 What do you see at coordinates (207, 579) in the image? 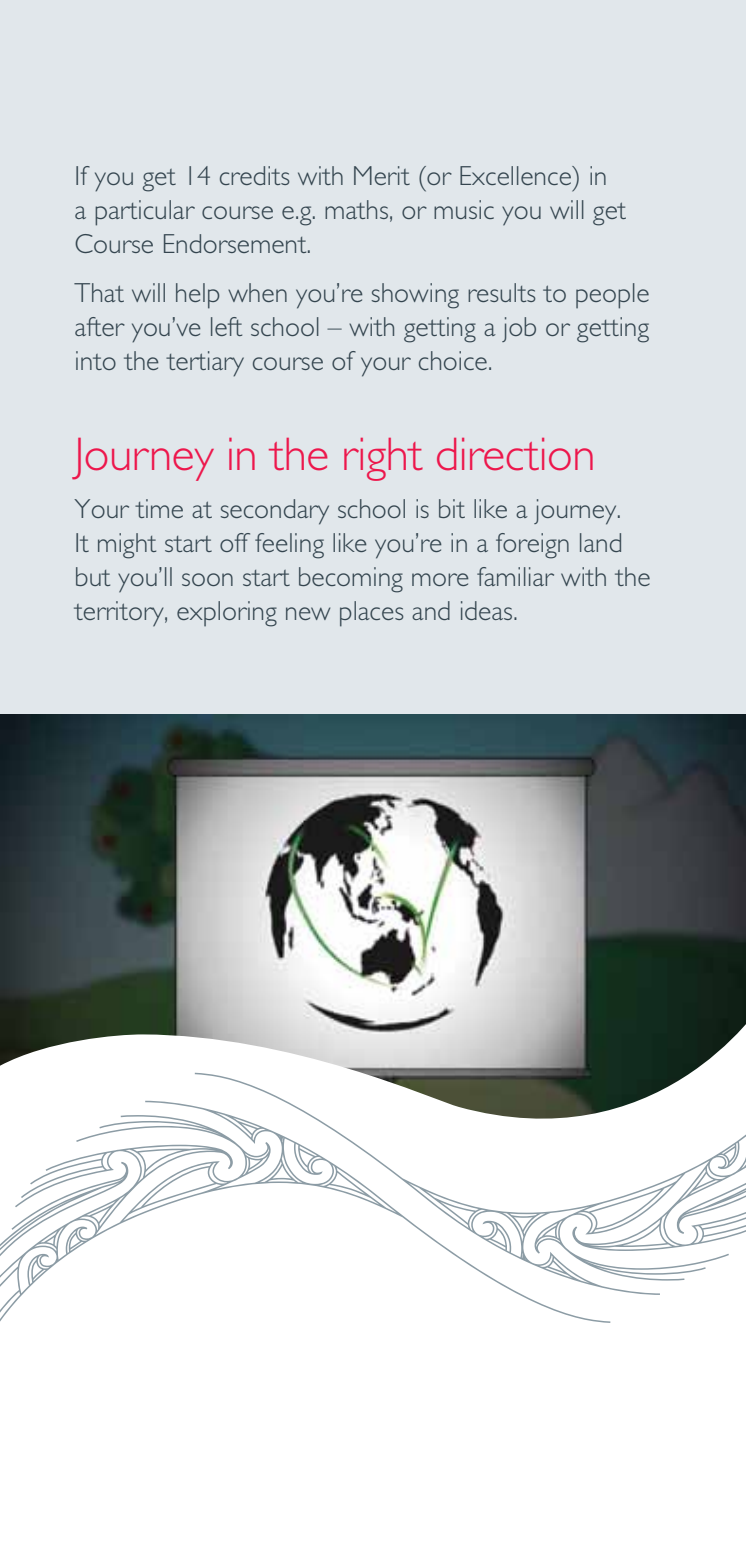
I see `soon` at bounding box center [207, 579].
